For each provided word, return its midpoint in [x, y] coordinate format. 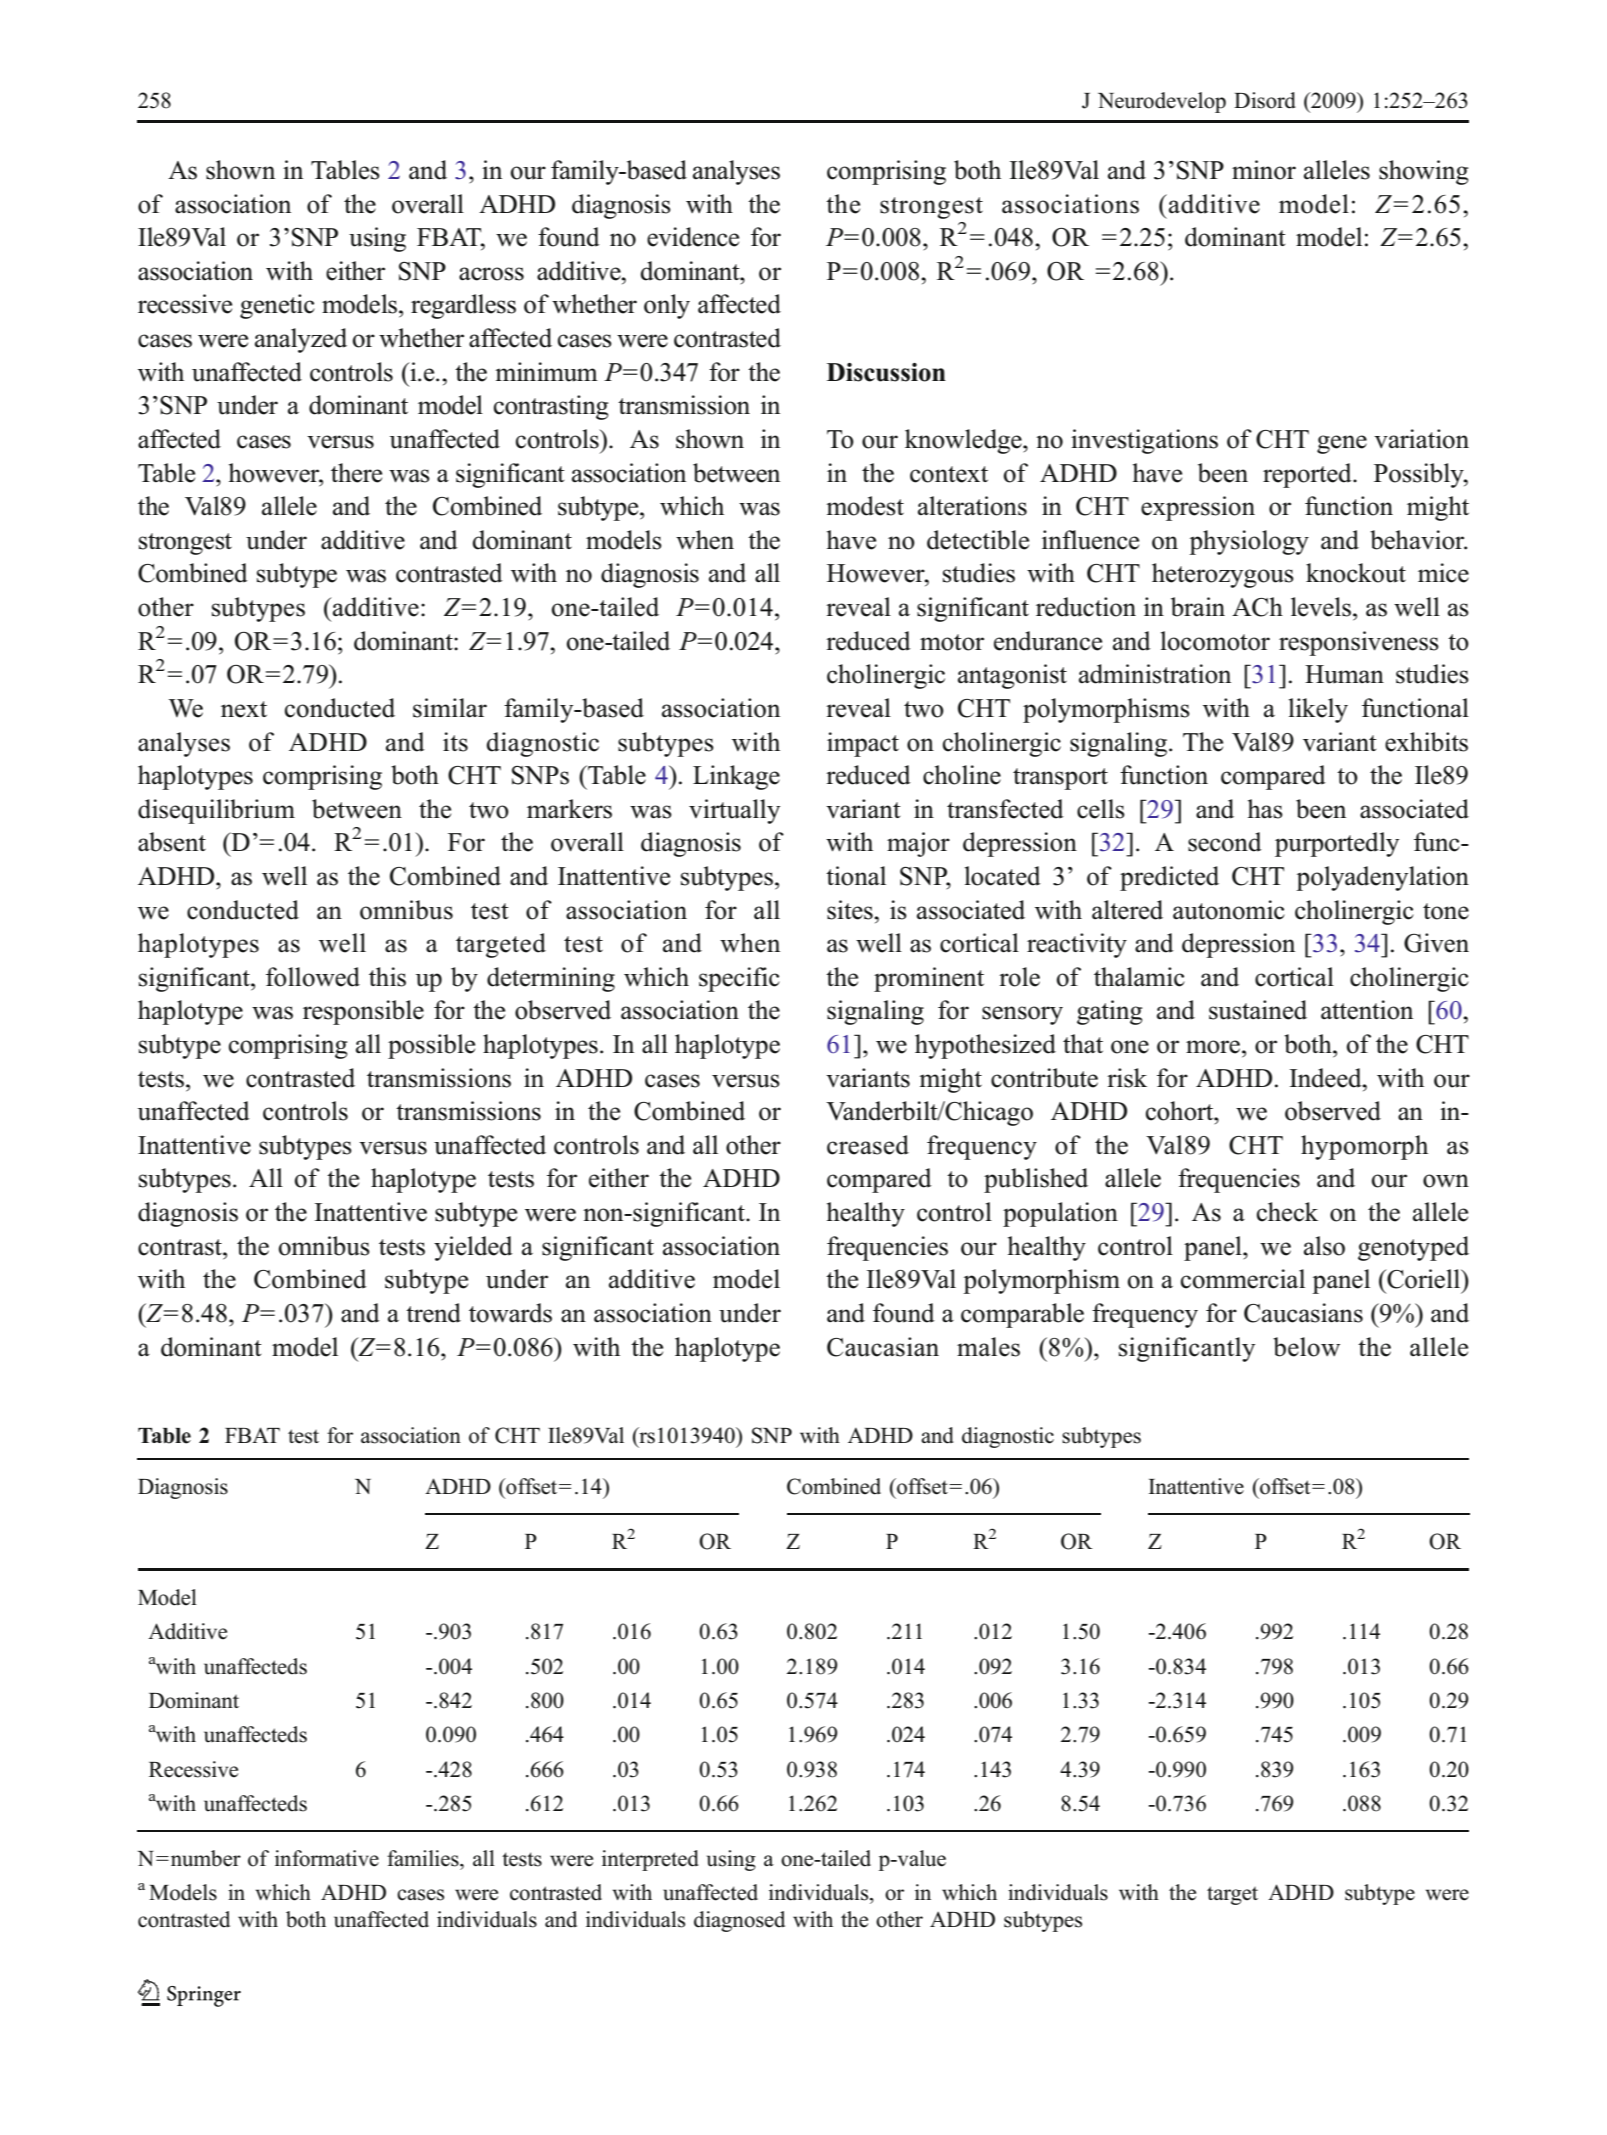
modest [865, 506]
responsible [363, 1012]
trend [433, 1313]
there [356, 473]
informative [327, 1858]
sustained [1258, 1010]
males [988, 1347]
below [1306, 1347]
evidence [693, 237]
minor [1264, 170]
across [491, 274]
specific [739, 979]
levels [1322, 607]
